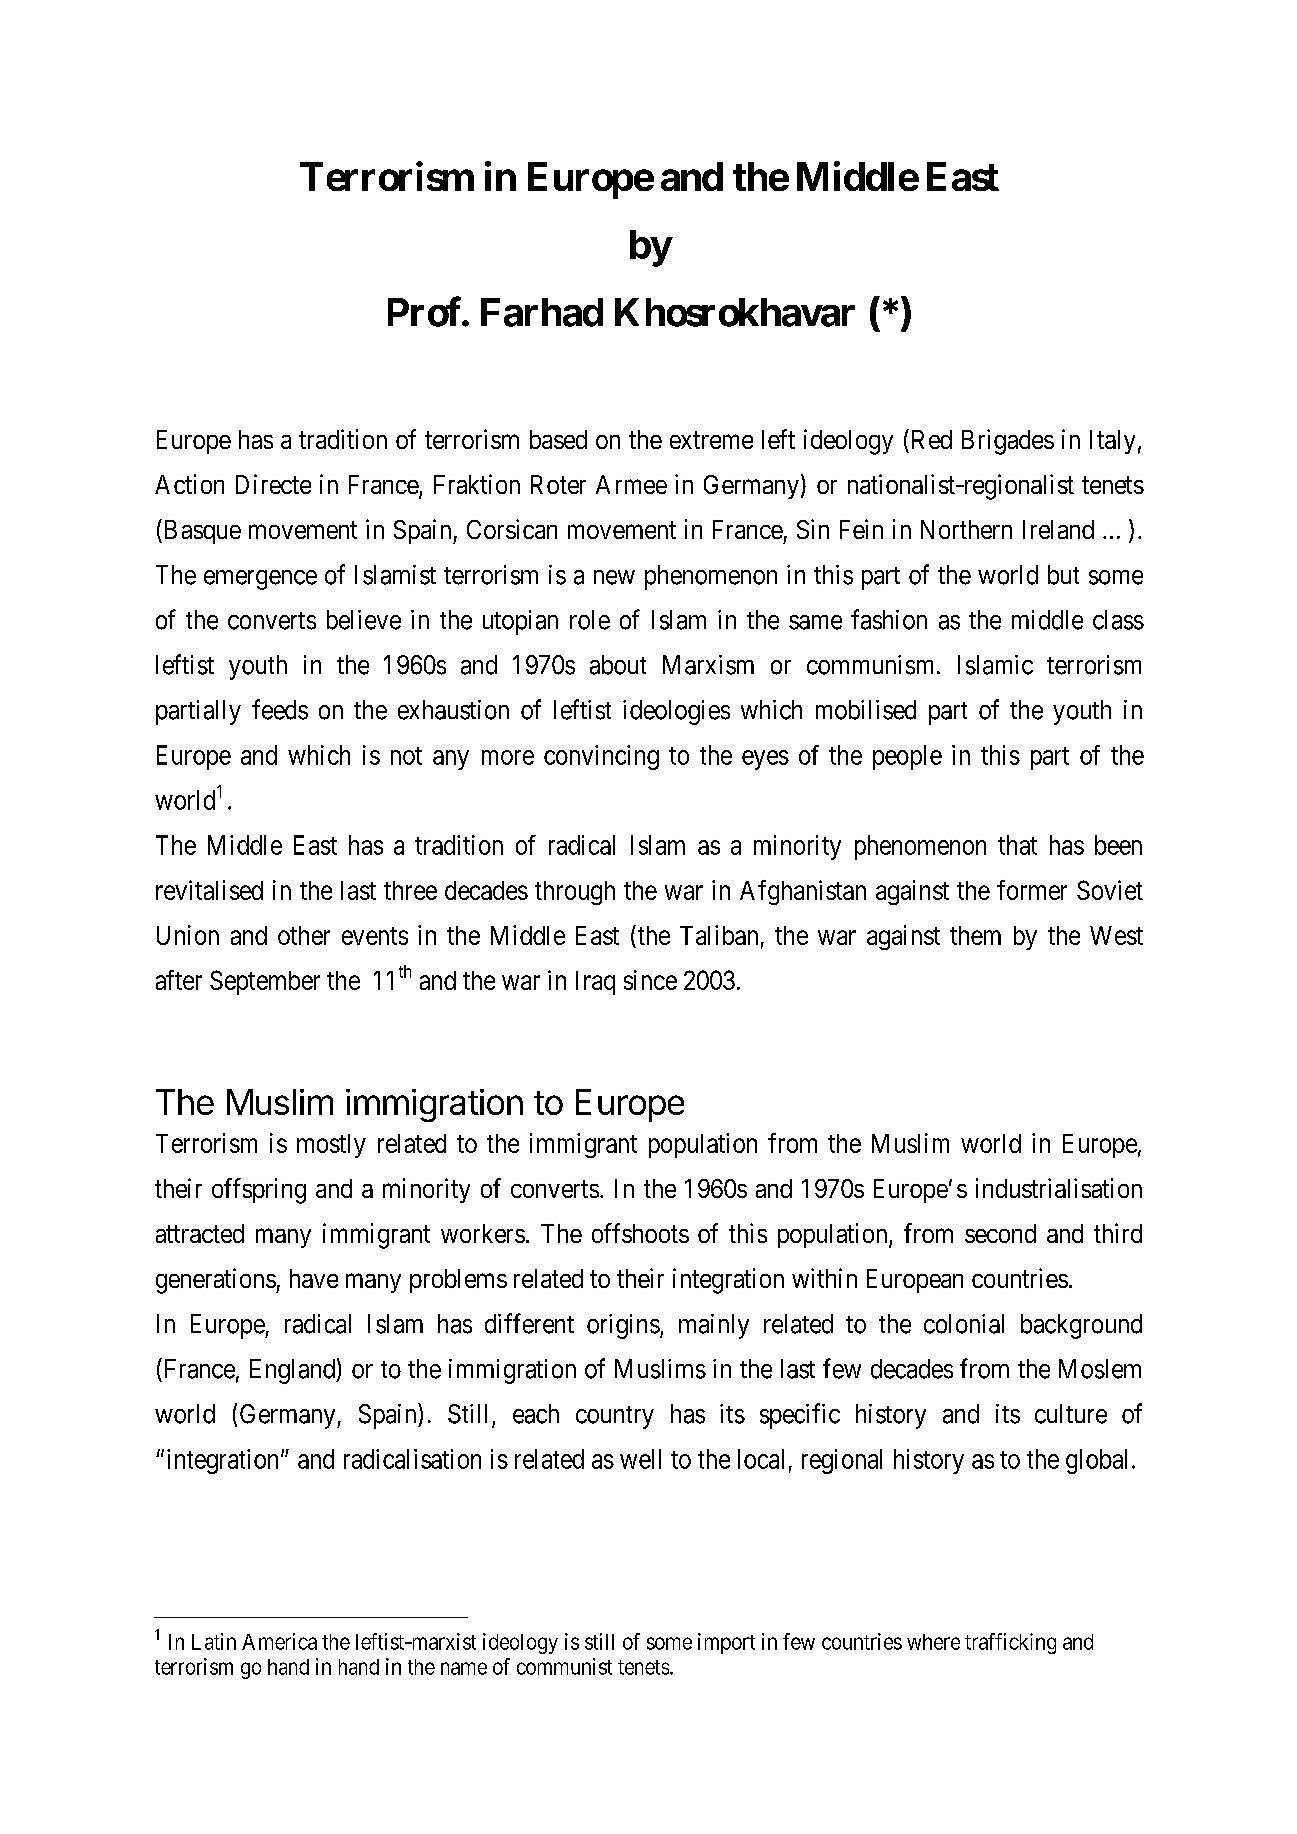 This page has height=1834, width=1297. I want to click on offspring, so click(259, 1191).
